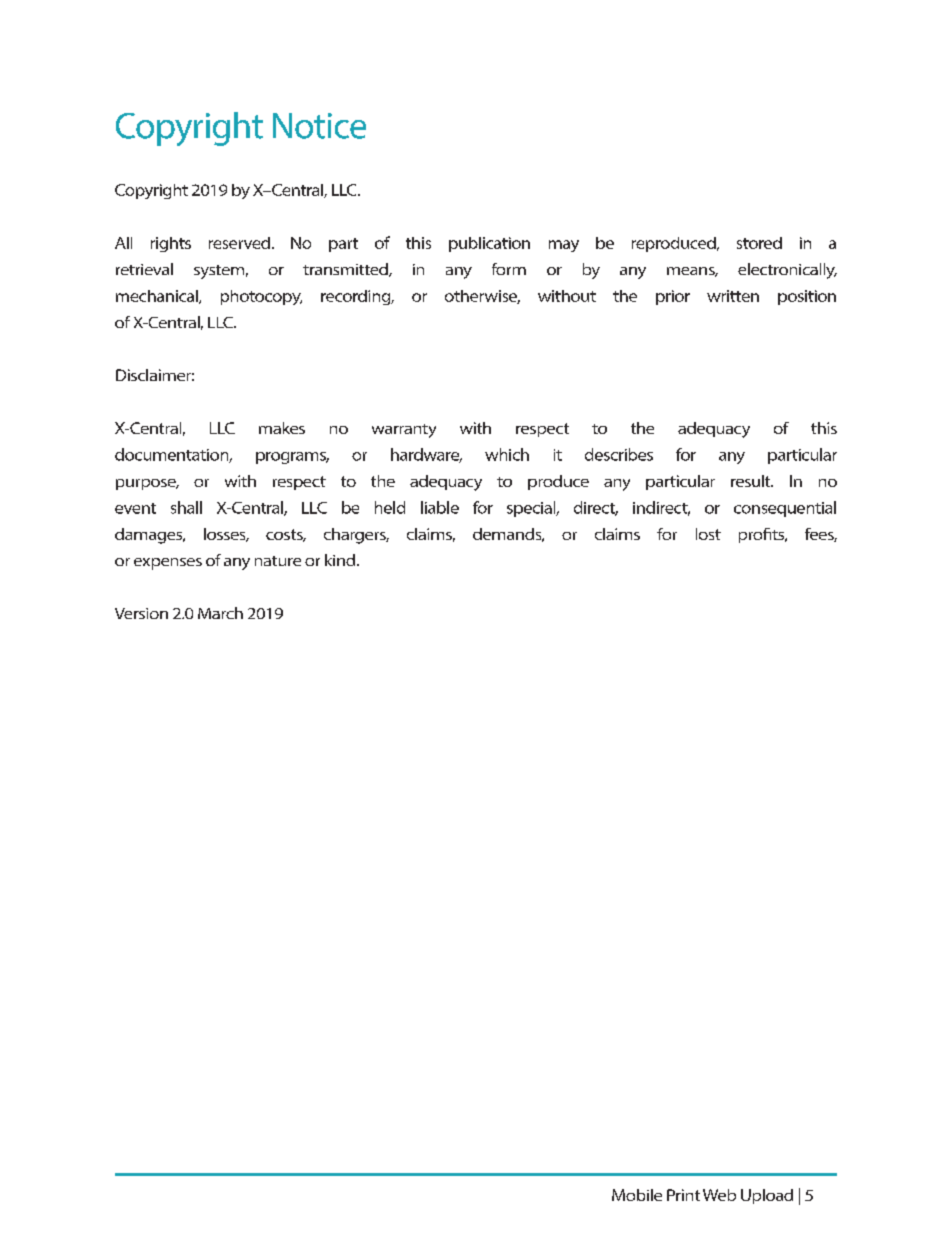 The width and height of the screenshot is (952, 1233). I want to click on stored, so click(759, 243).
